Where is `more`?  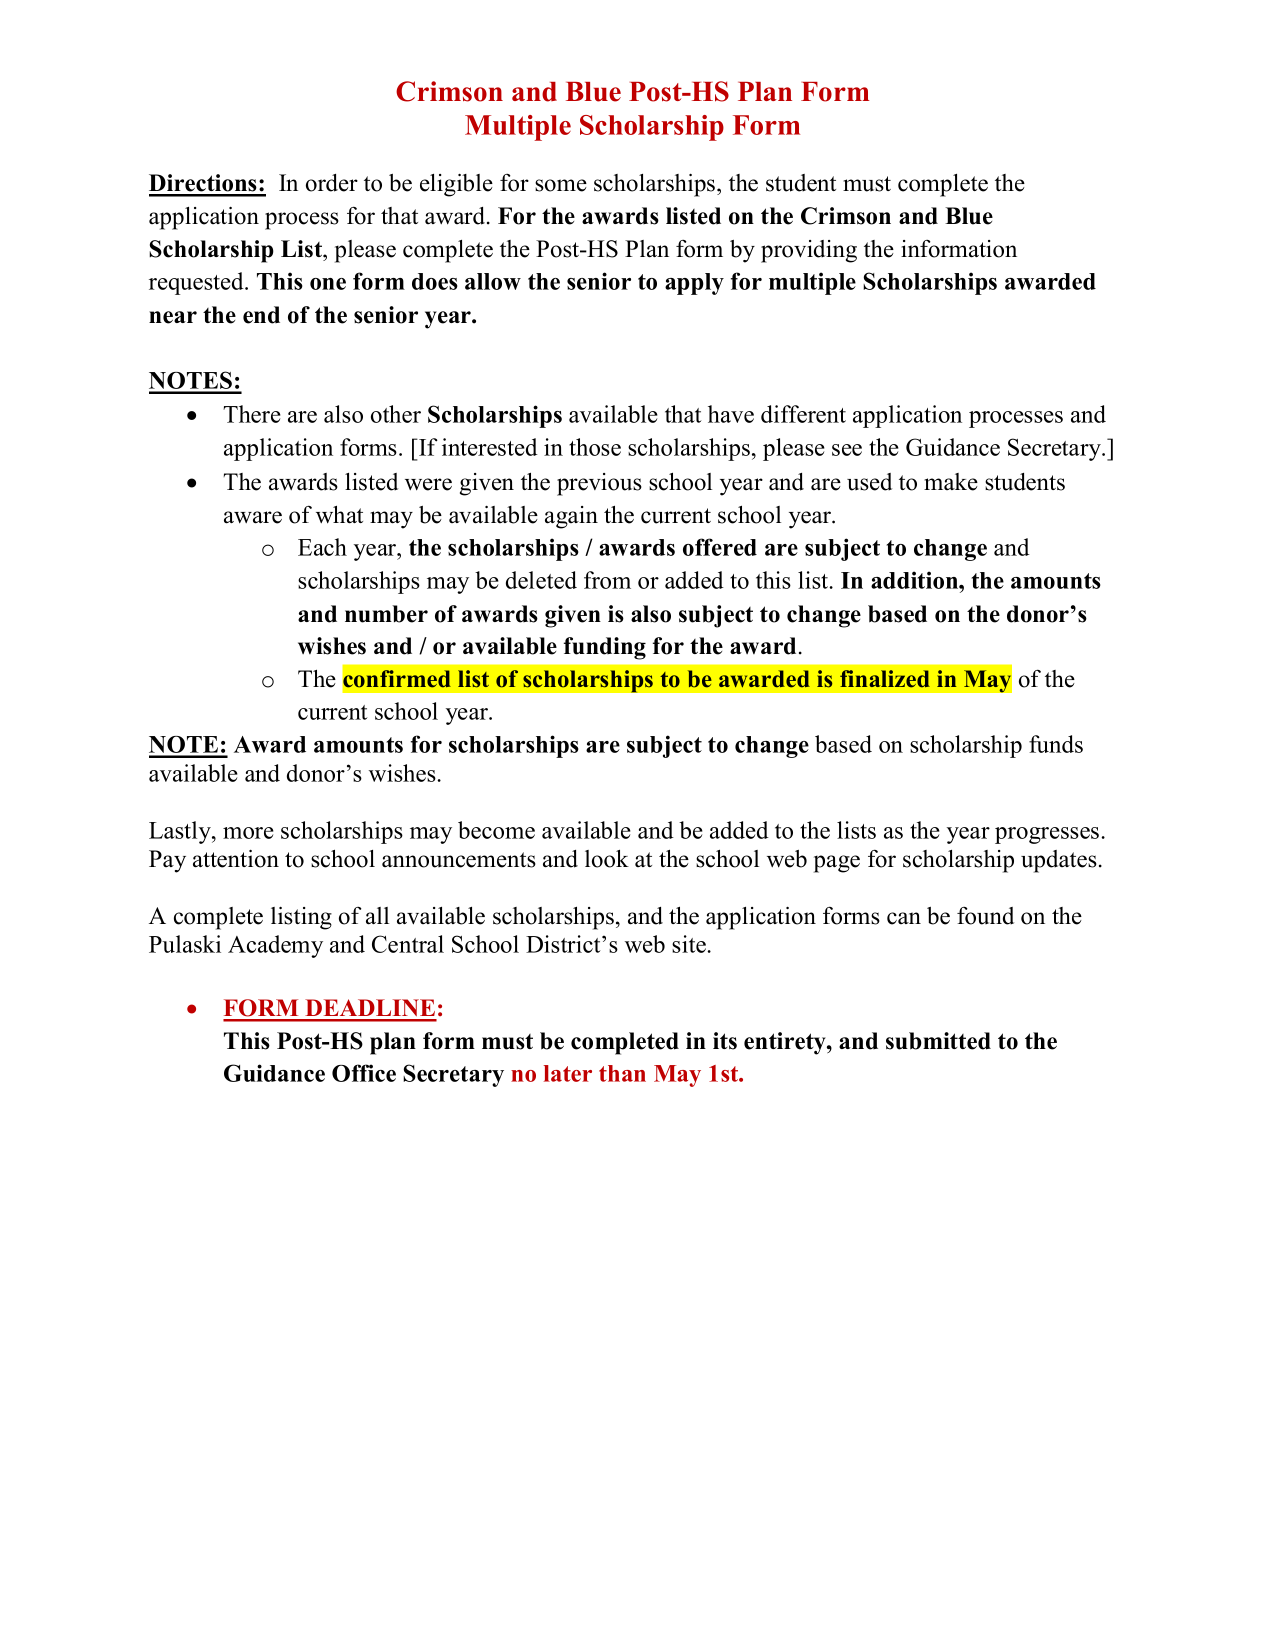
more is located at coordinates (248, 833).
